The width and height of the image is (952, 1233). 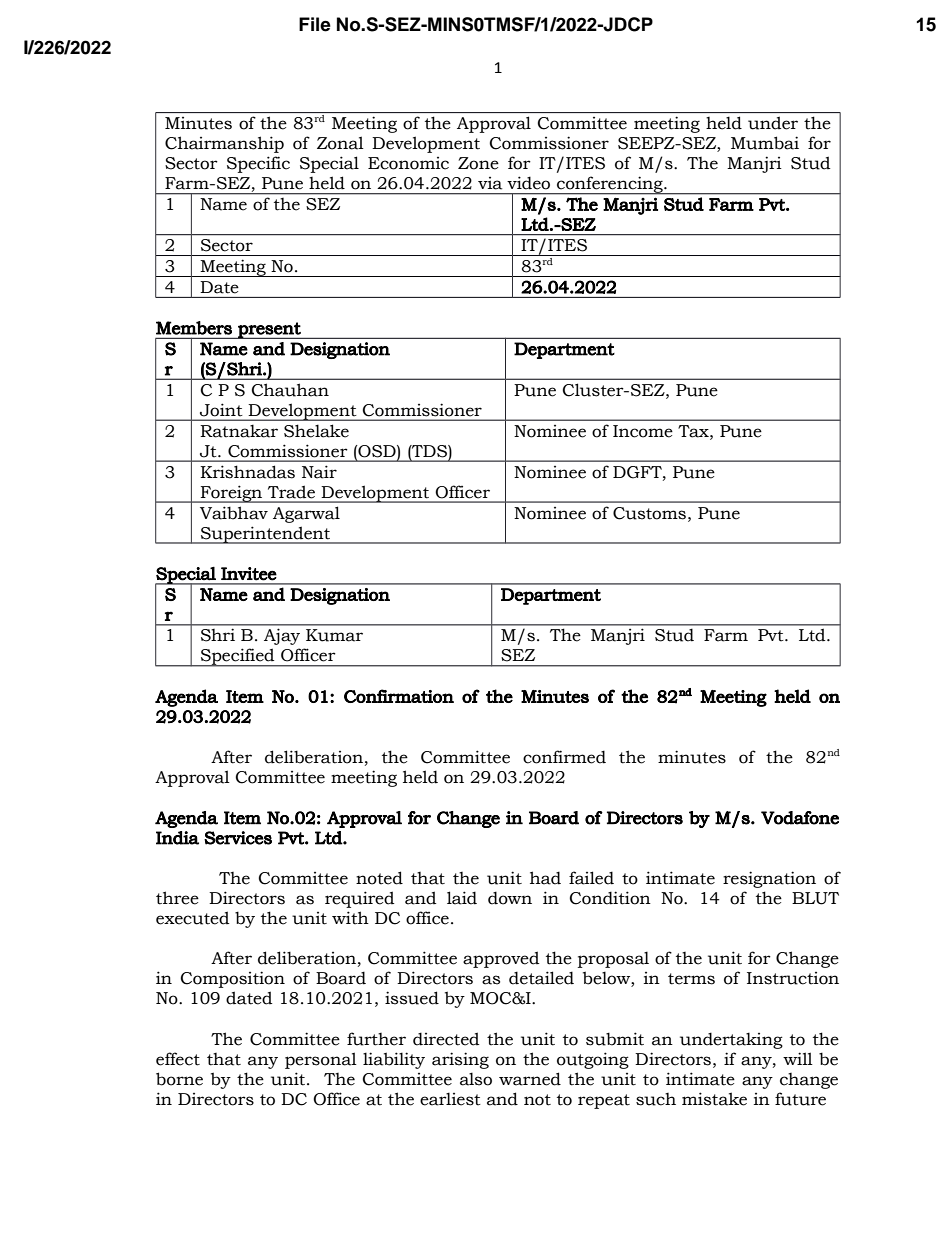 What do you see at coordinates (478, 163) in the image?
I see `Zone` at bounding box center [478, 163].
